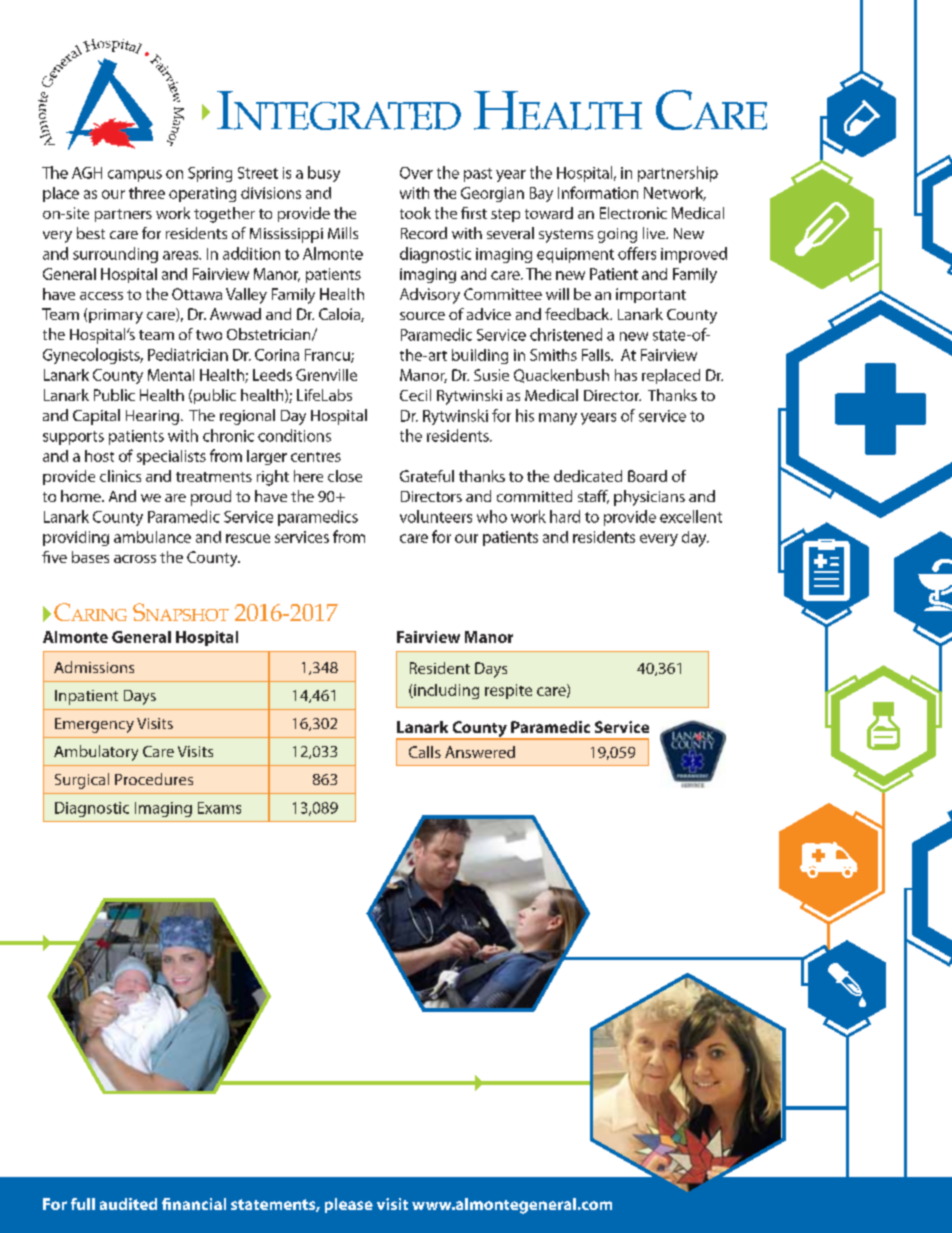 This page has width=952, height=1233. I want to click on Answered, so click(480, 752).
